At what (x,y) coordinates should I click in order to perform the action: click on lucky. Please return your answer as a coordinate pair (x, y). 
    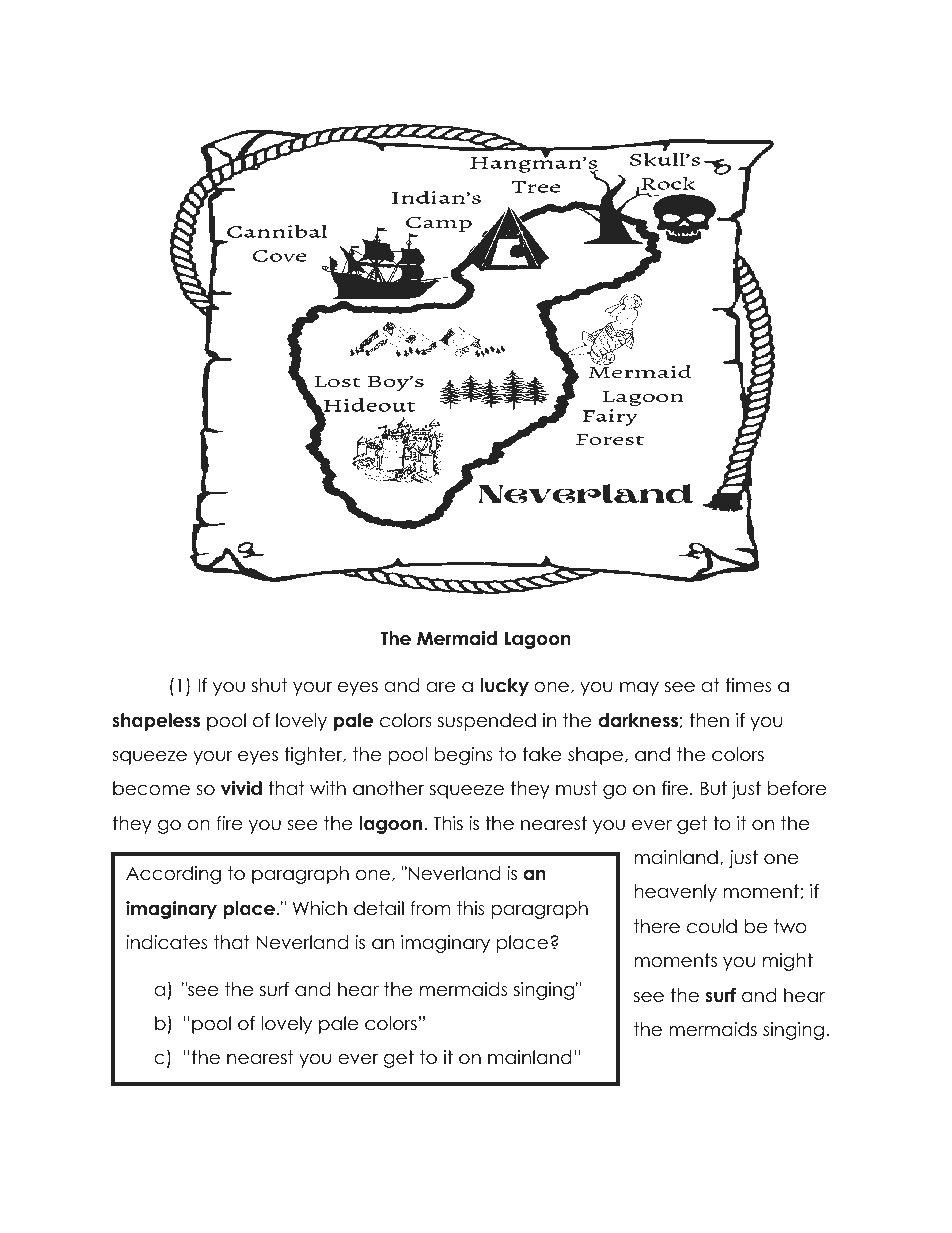
    Looking at the image, I should click on (504, 687).
